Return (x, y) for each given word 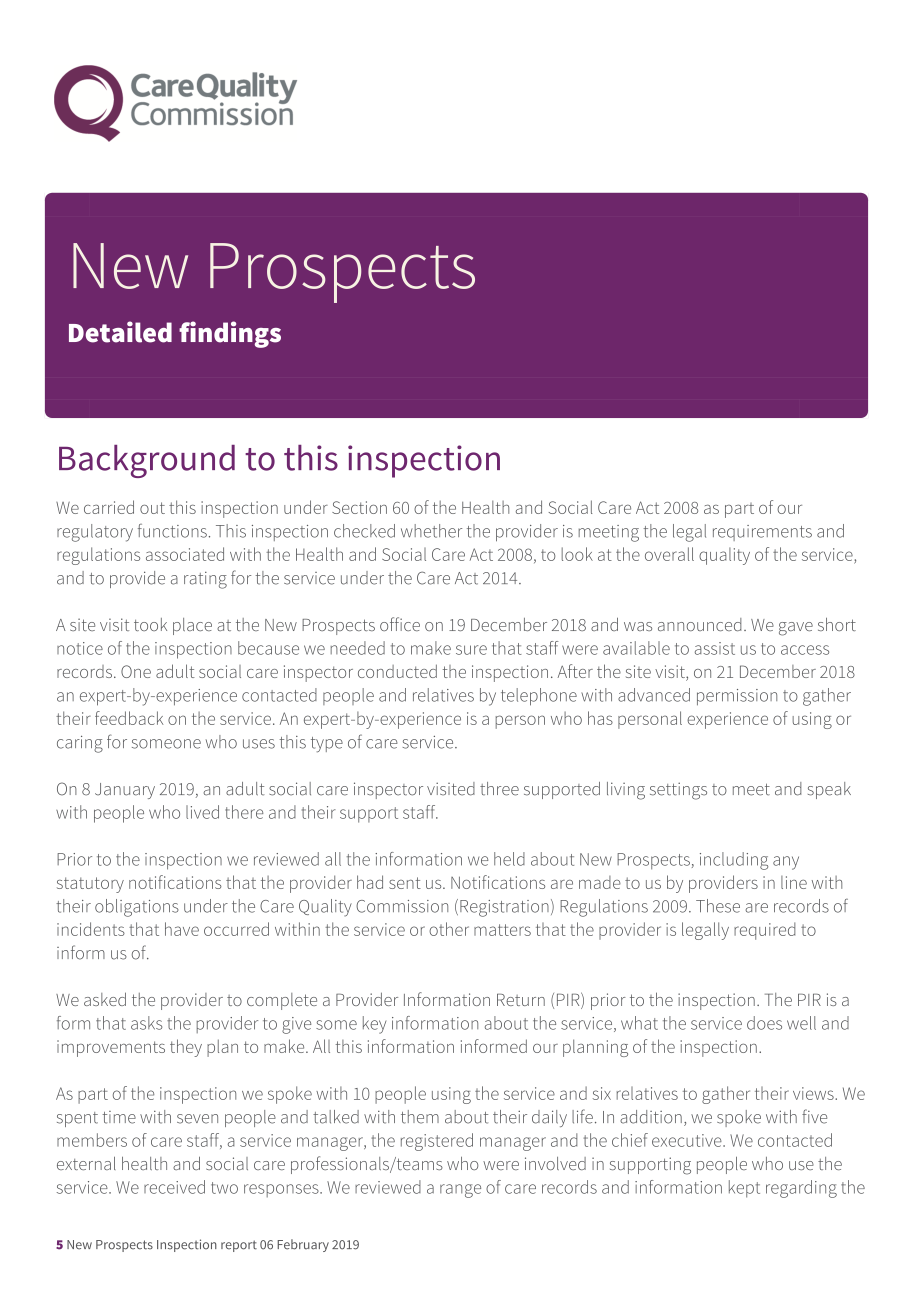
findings (230, 334)
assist (715, 648)
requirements (762, 533)
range (460, 1191)
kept (744, 1189)
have (182, 929)
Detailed (120, 332)
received (174, 1187)
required (765, 931)
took (150, 624)
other (449, 929)
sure (471, 650)
